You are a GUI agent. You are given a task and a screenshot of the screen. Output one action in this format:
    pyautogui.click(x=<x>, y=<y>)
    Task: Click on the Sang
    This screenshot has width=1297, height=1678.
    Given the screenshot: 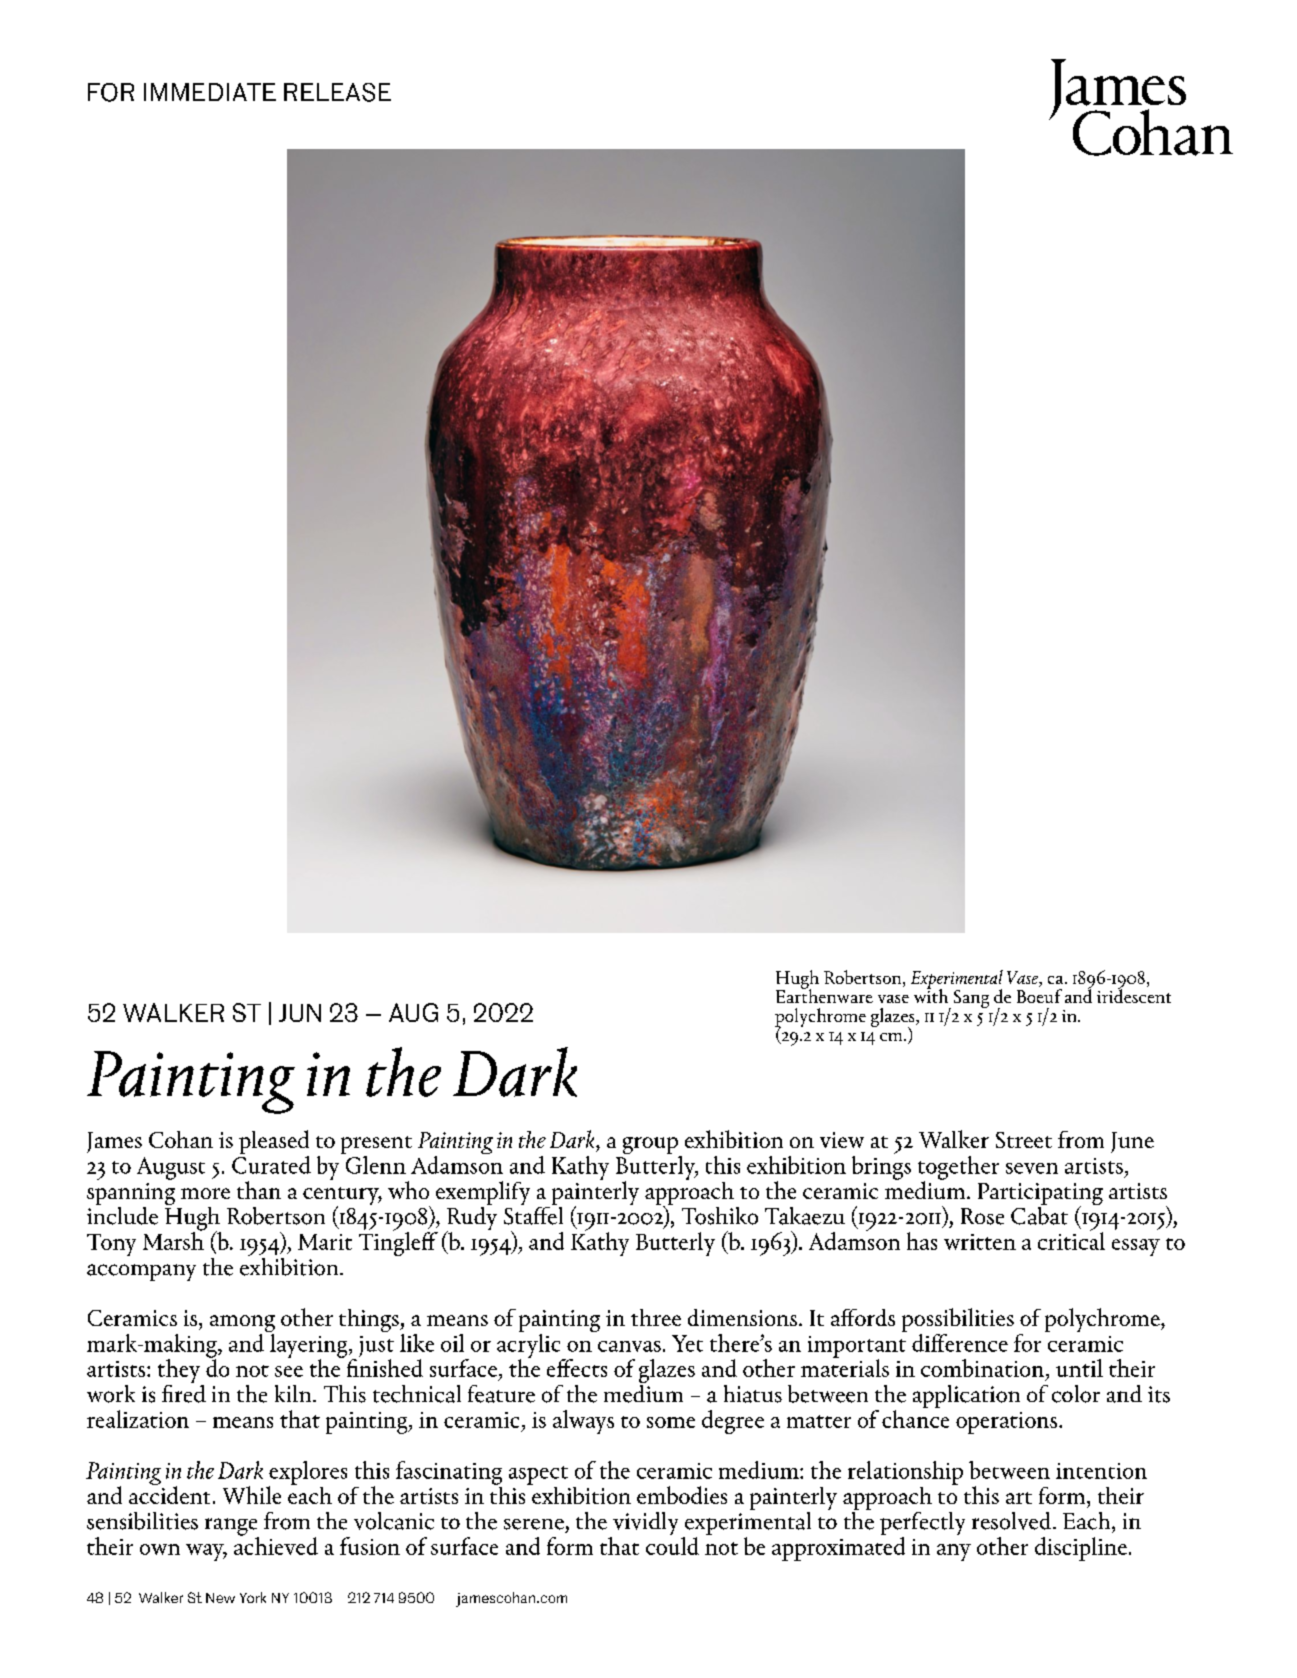 What is the action you would take?
    pyautogui.click(x=971, y=999)
